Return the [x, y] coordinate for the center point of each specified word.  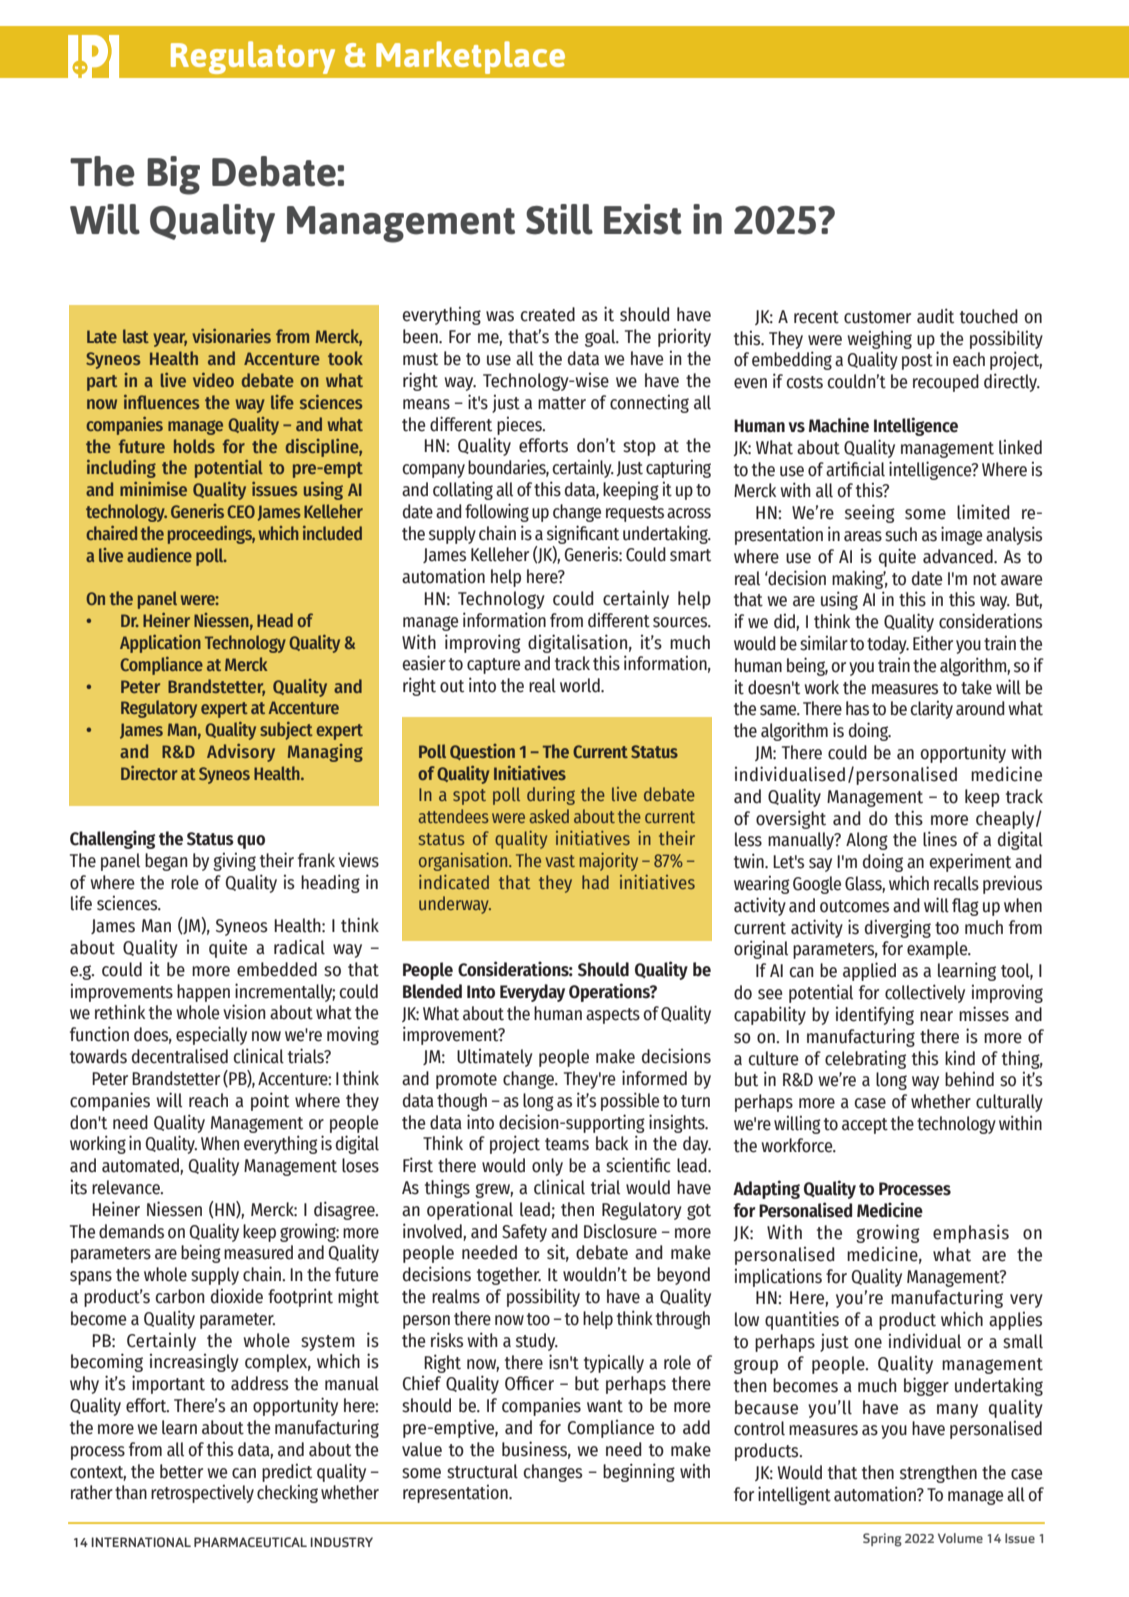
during [551, 796]
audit [935, 316]
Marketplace [470, 57]
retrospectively [202, 1493]
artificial [855, 469]
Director [149, 773]
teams [567, 1144]
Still [559, 219]
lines [940, 839]
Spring [882, 1540]
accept [865, 1126]
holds [194, 446]
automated [141, 1166]
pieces [520, 425]
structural [482, 1471]
